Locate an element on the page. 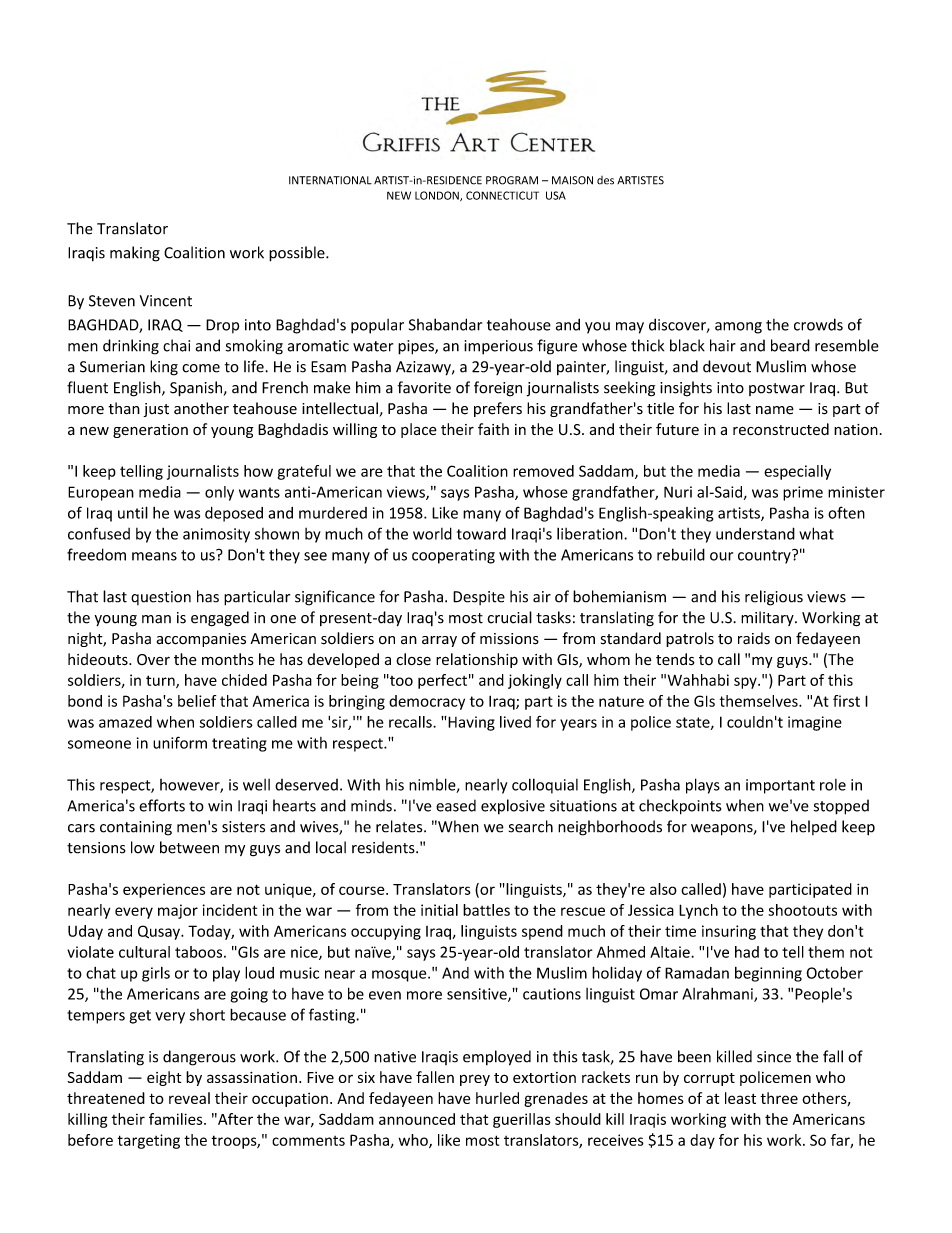 This document has height=1233, width=952. LONDON is located at coordinates (438, 196).
